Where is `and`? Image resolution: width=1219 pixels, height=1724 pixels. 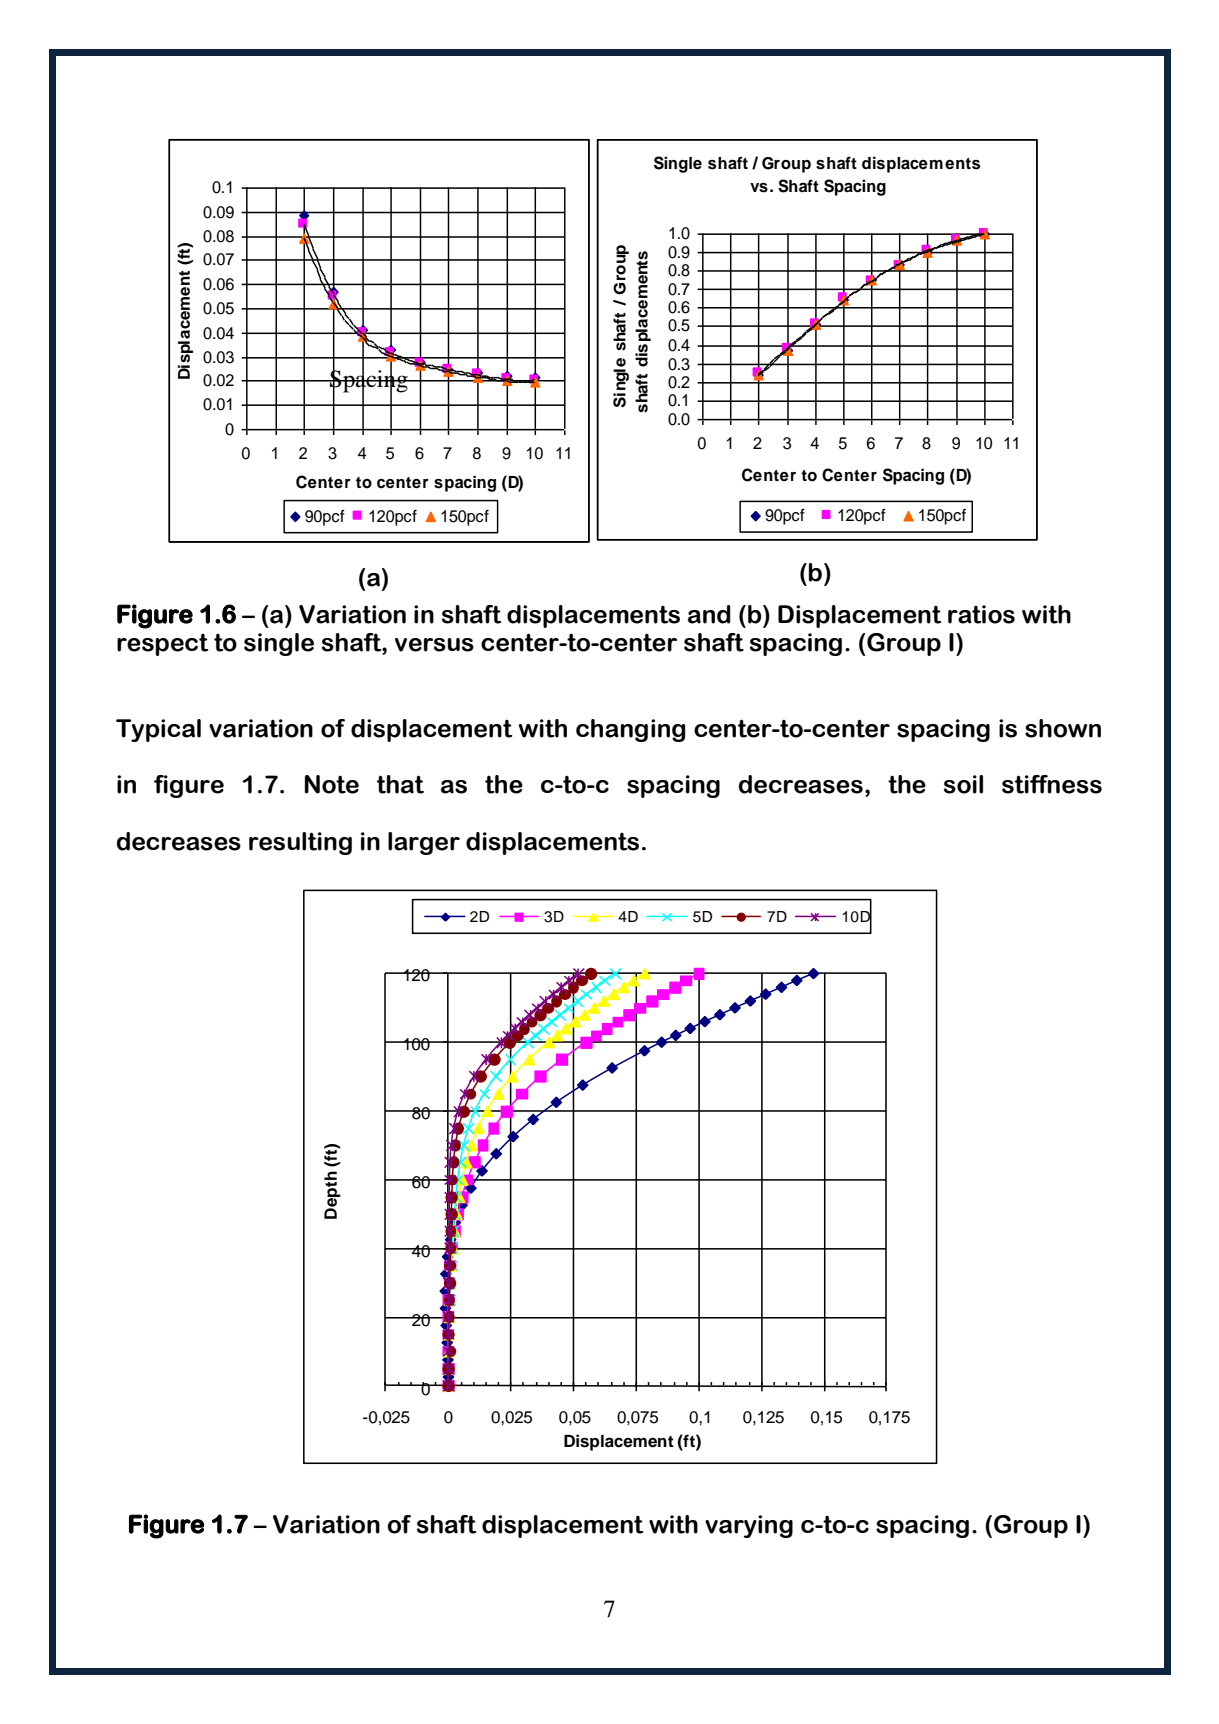 and is located at coordinates (709, 614).
